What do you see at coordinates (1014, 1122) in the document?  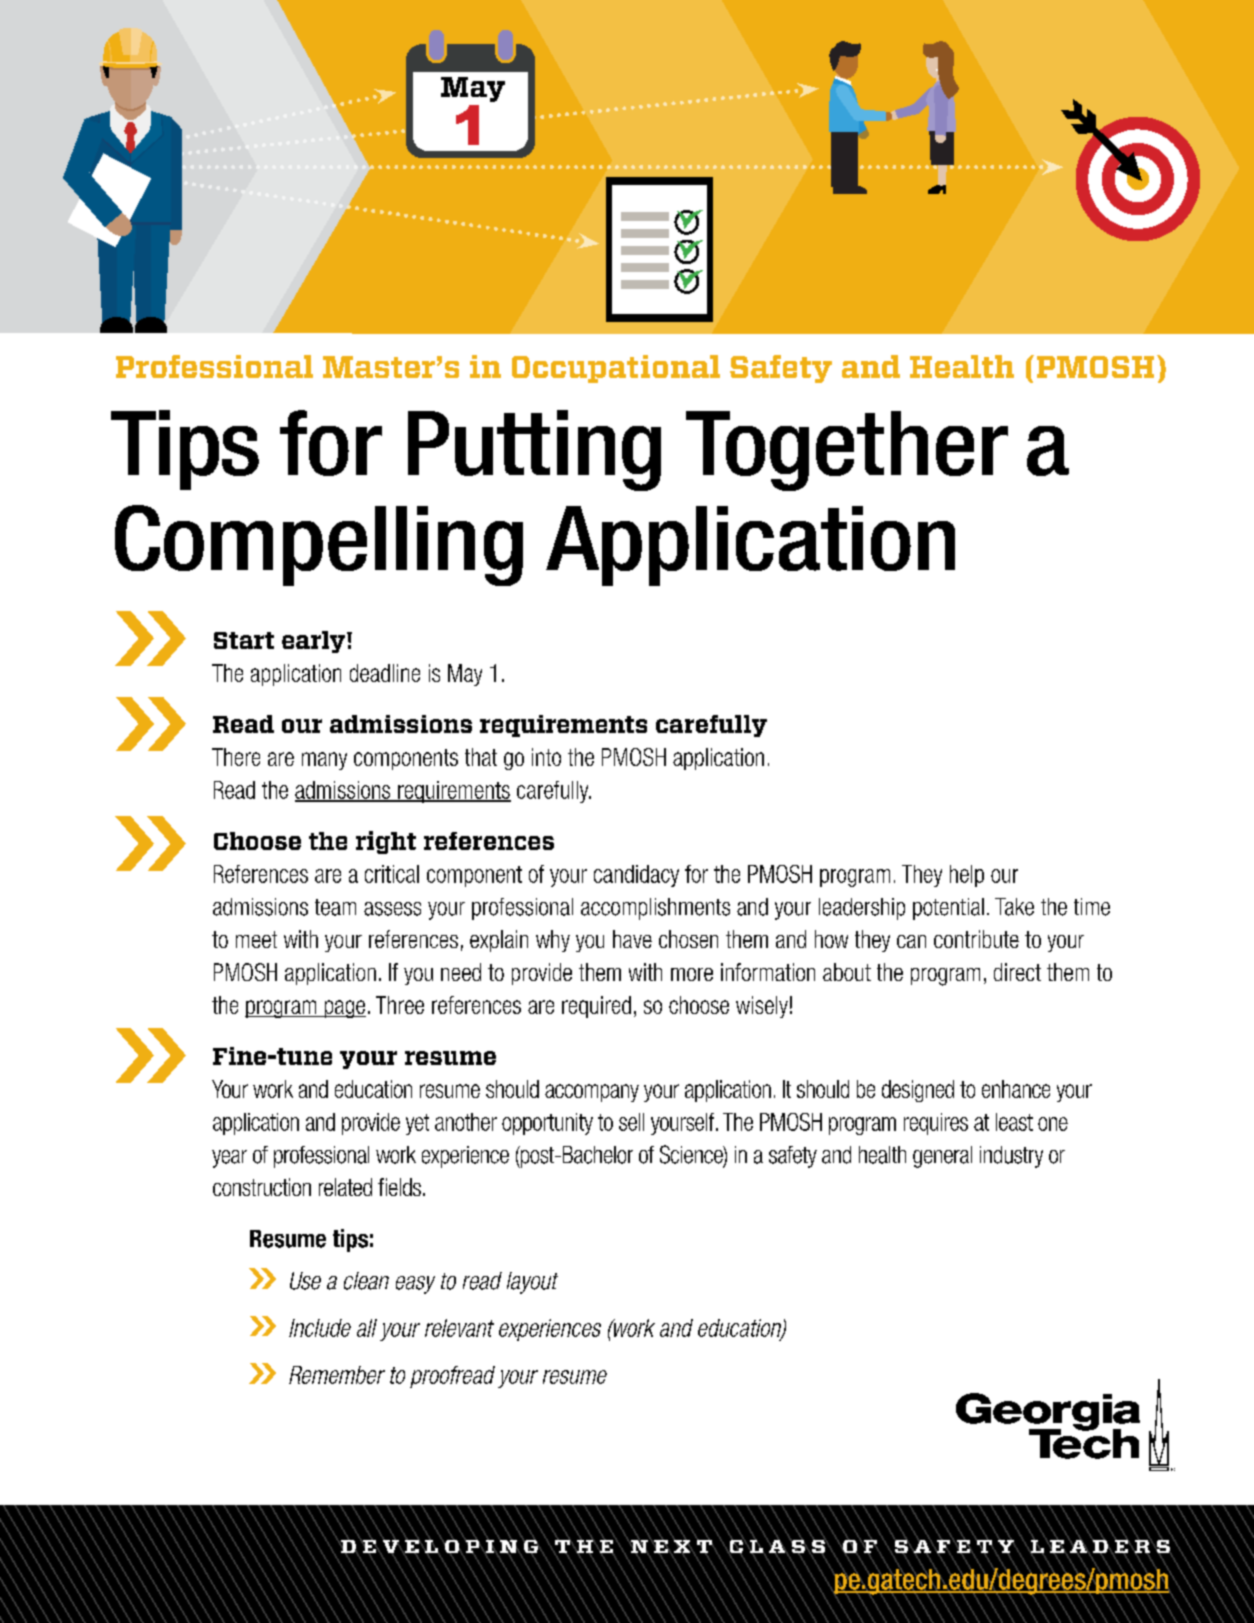 I see `least` at bounding box center [1014, 1122].
